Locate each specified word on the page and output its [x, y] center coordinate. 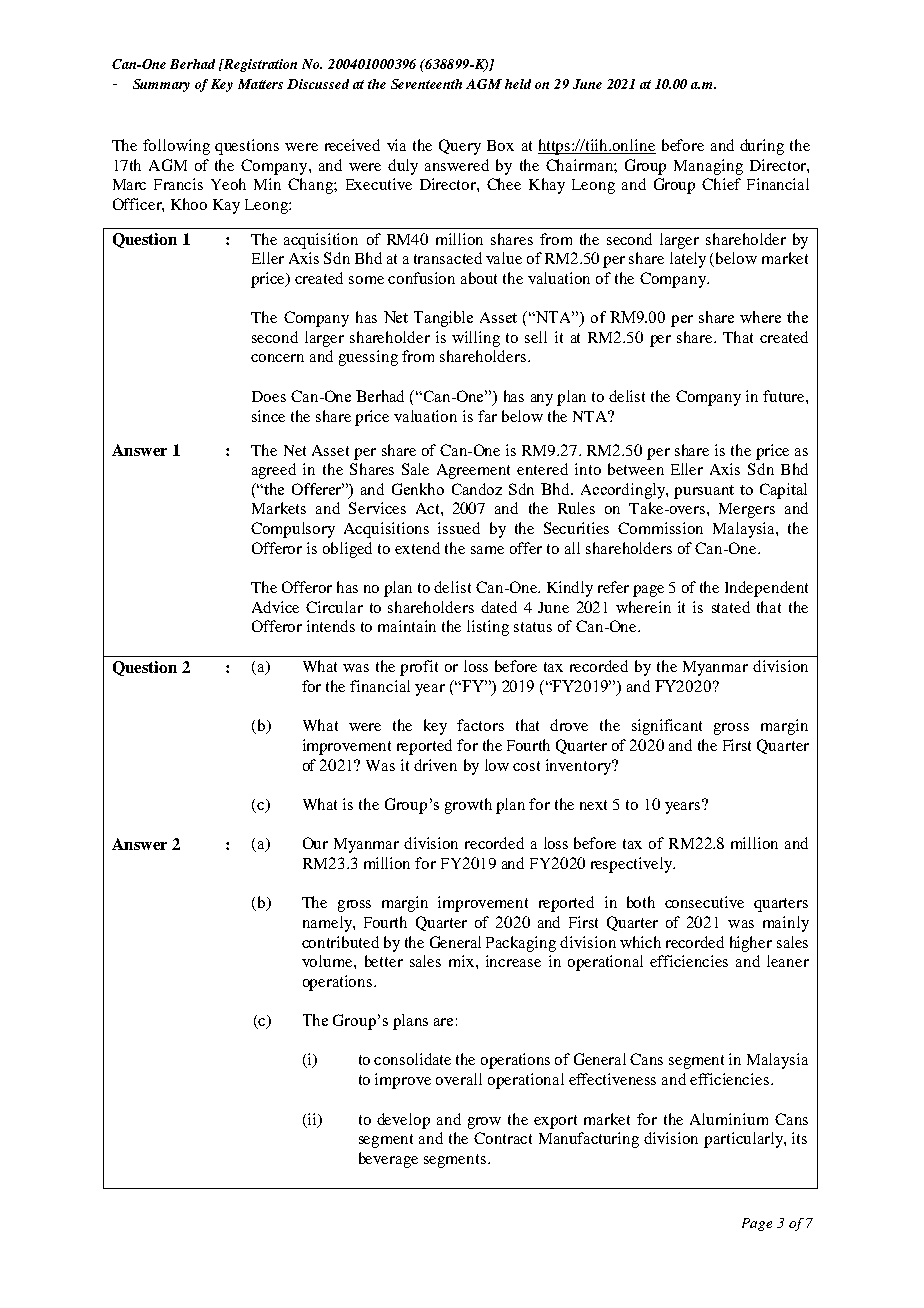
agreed [274, 471]
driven [435, 765]
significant [667, 727]
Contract [503, 1138]
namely [328, 924]
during [762, 147]
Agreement [473, 471]
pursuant [704, 492]
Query [460, 147]
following [176, 147]
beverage [388, 1160]
